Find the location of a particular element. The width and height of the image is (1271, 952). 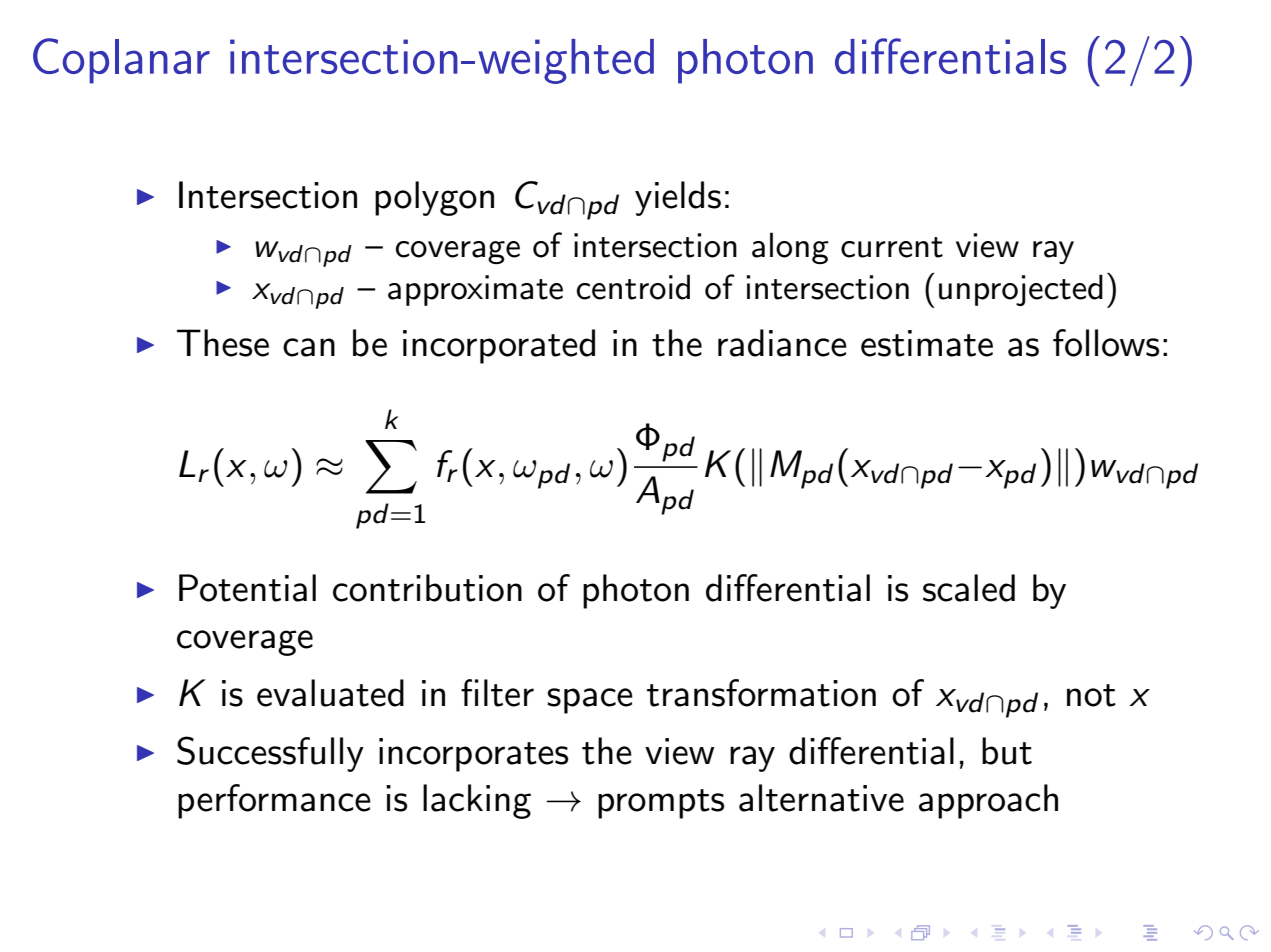

not is located at coordinates (1091, 695).
